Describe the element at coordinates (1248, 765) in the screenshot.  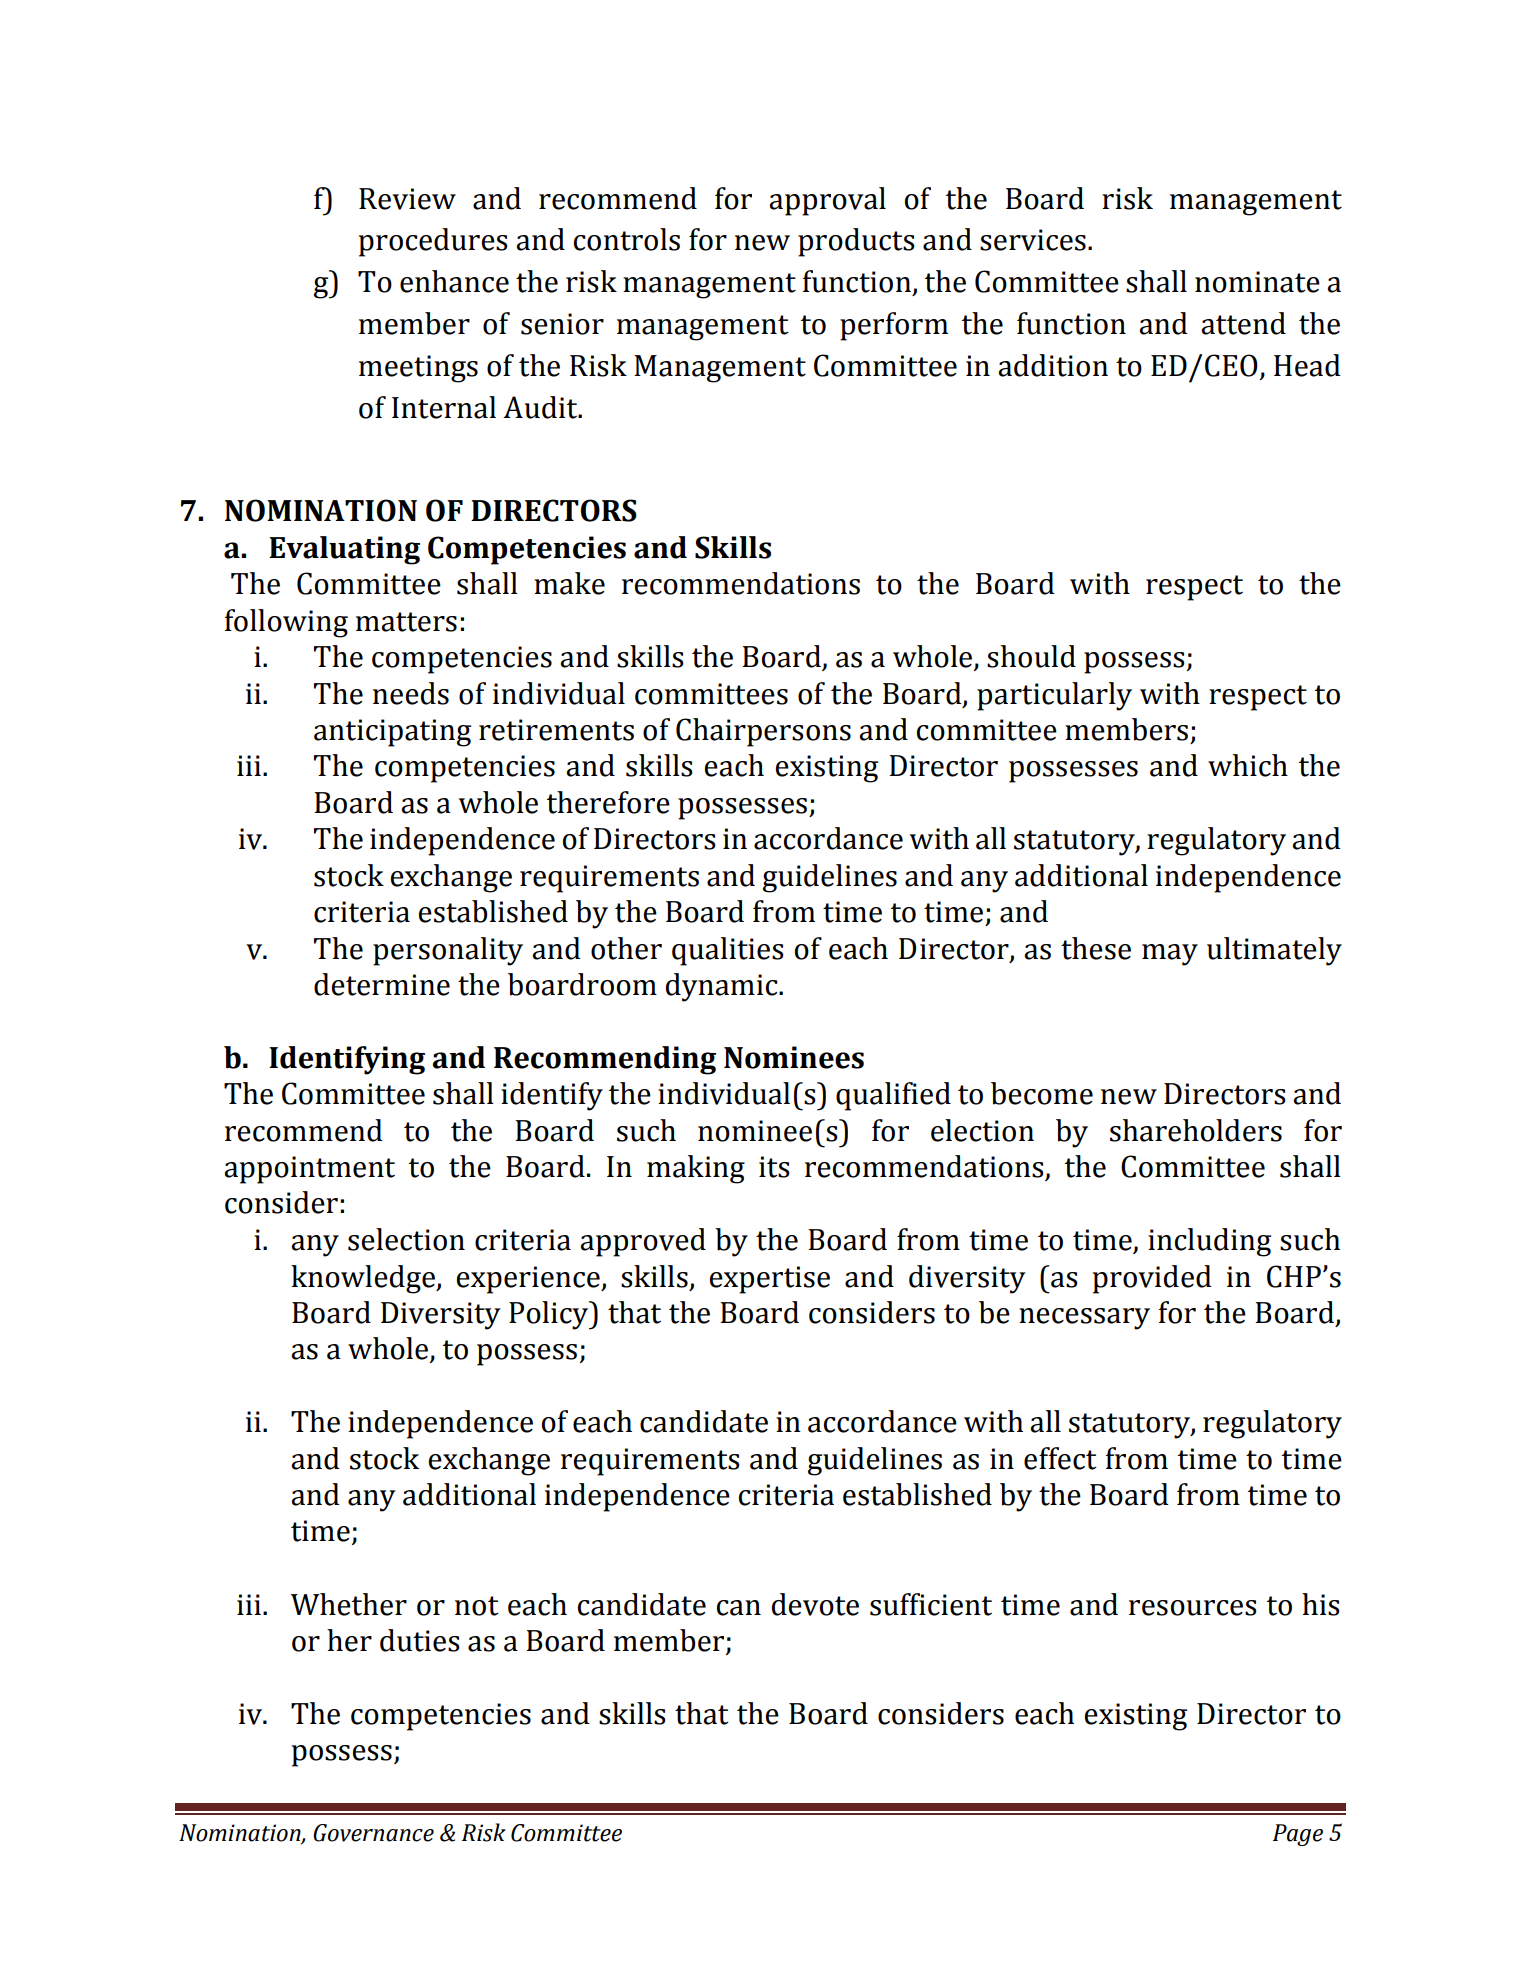
I see `which` at that location.
